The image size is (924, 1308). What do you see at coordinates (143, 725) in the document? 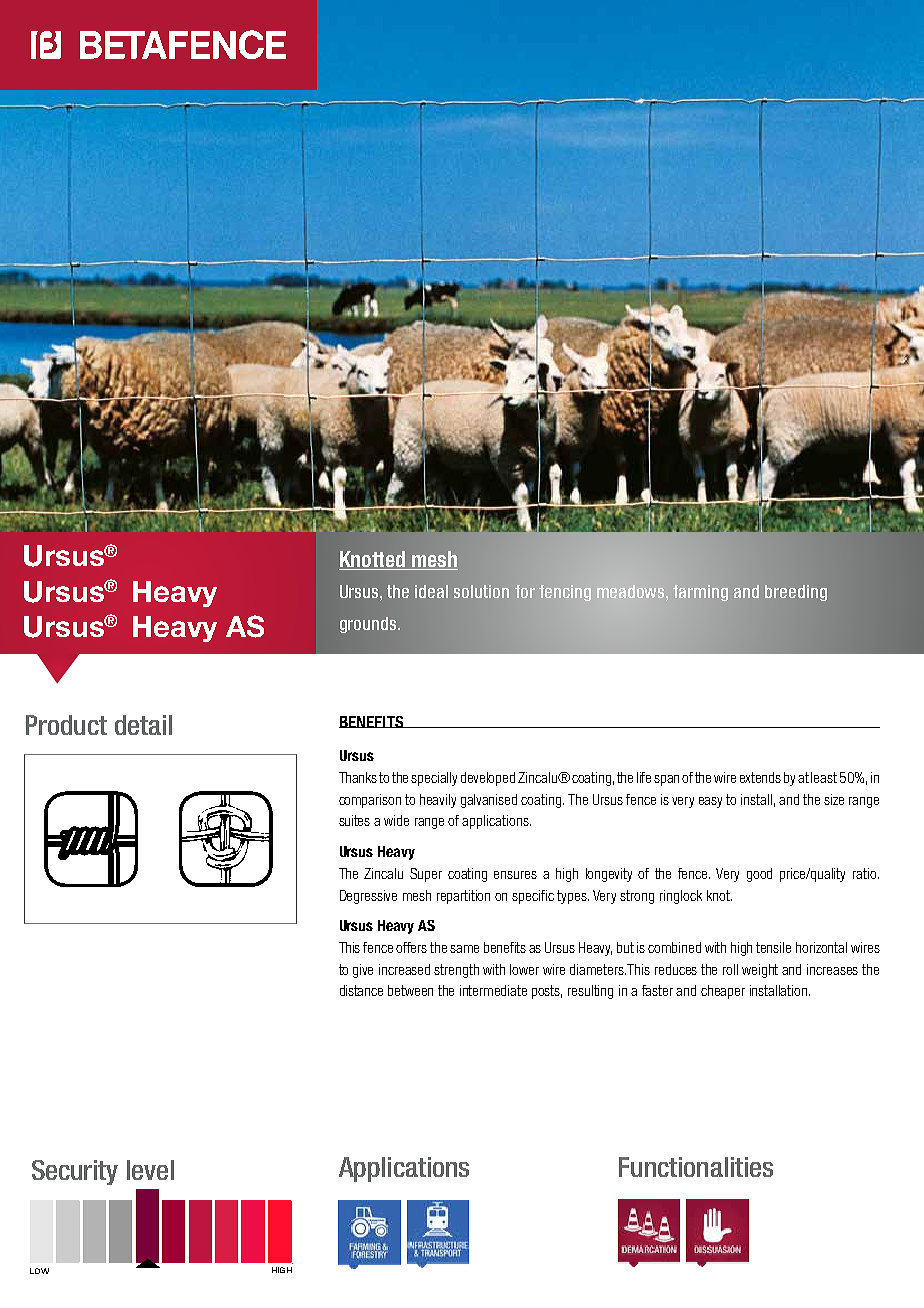
I see `detail` at bounding box center [143, 725].
